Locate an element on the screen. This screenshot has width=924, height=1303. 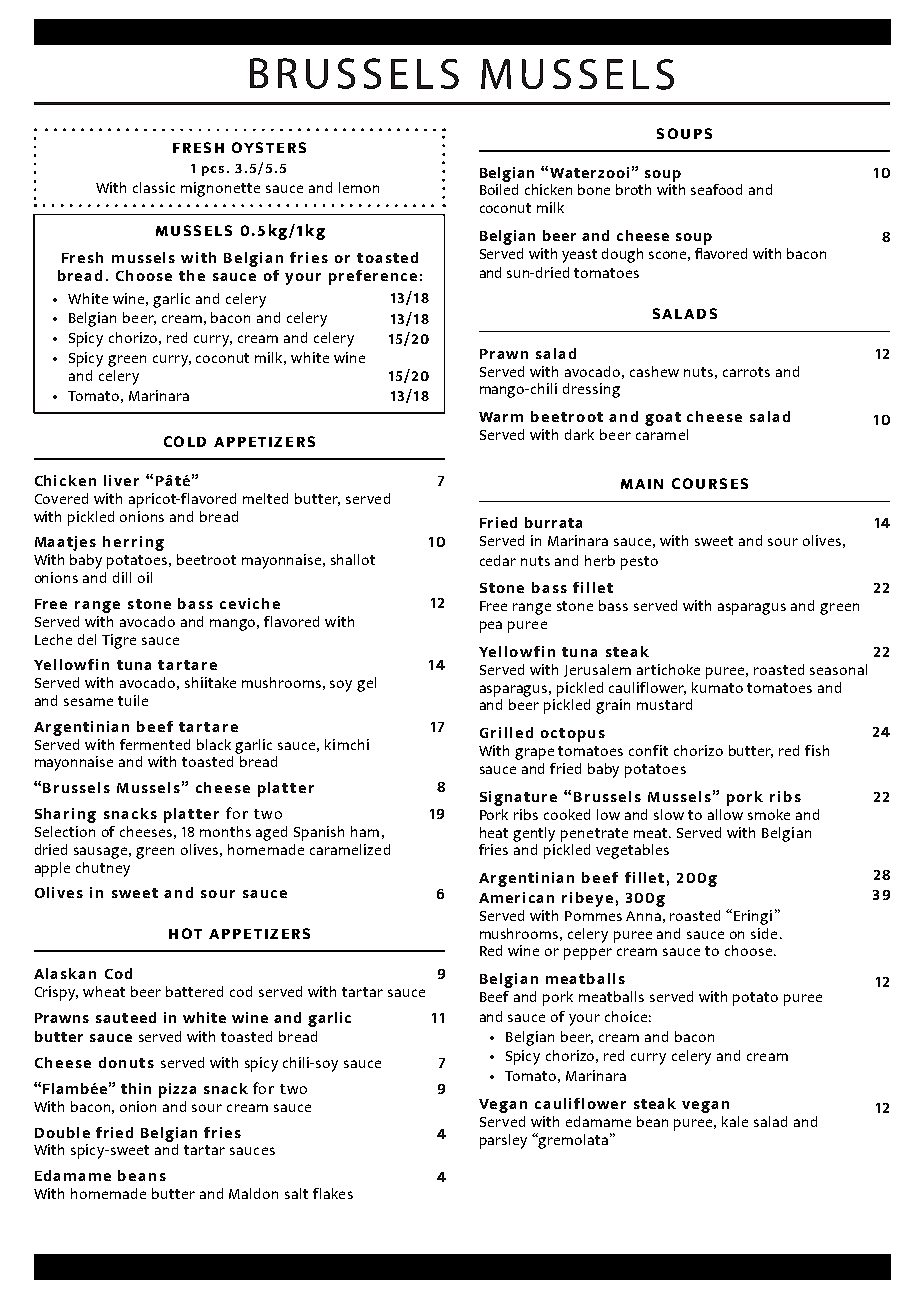
classic is located at coordinates (154, 187).
